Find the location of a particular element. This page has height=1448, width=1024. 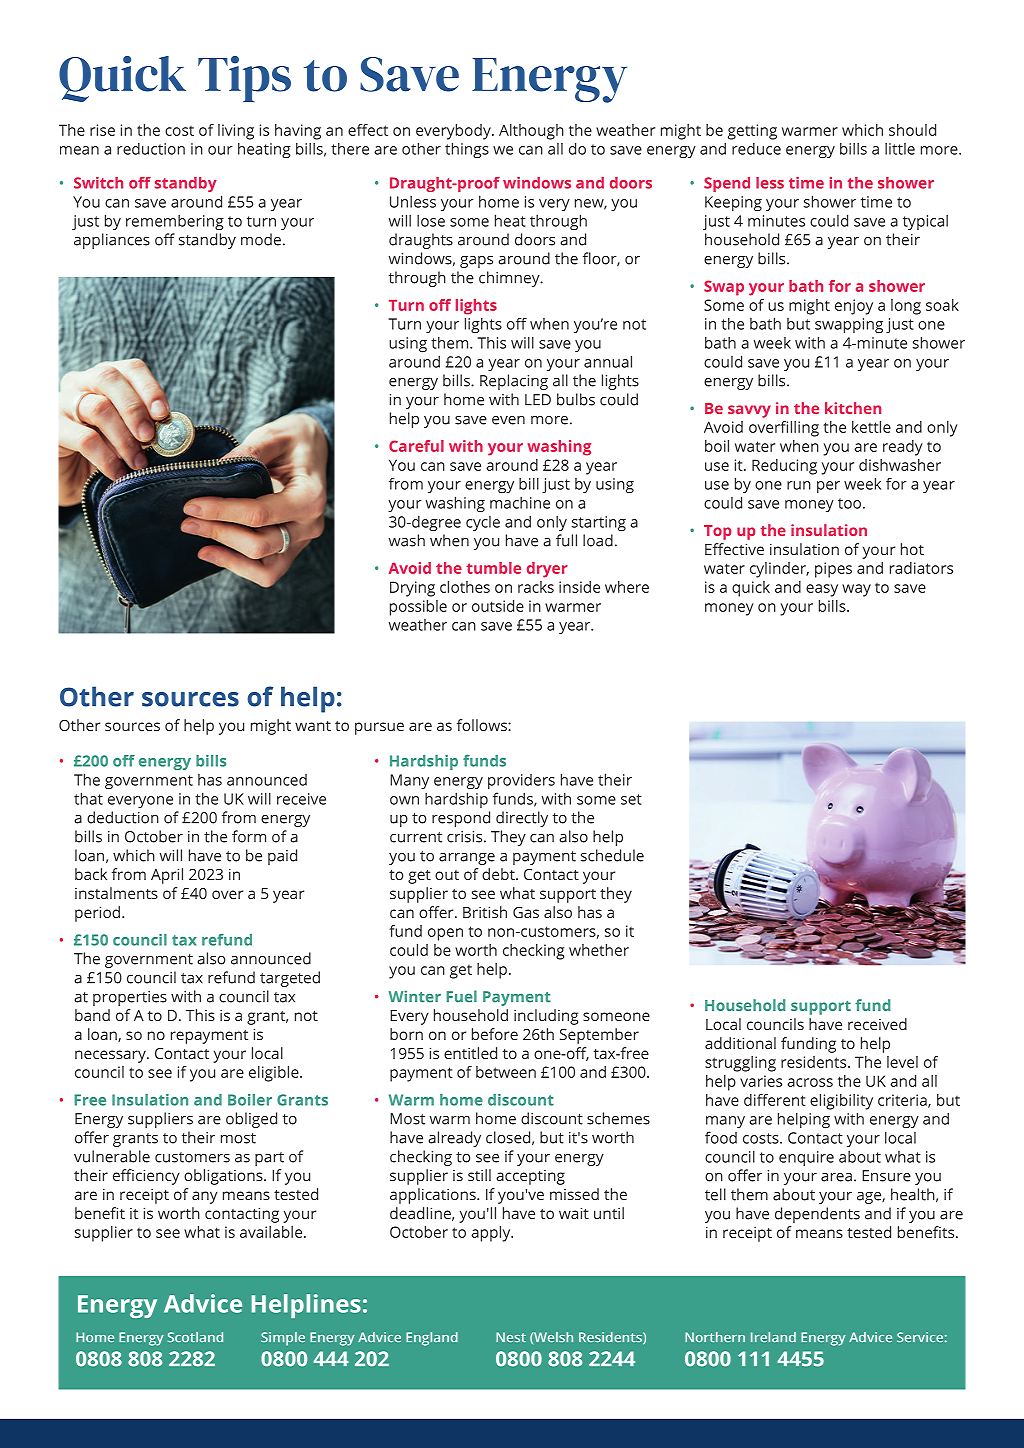

including is located at coordinates (546, 1017).
